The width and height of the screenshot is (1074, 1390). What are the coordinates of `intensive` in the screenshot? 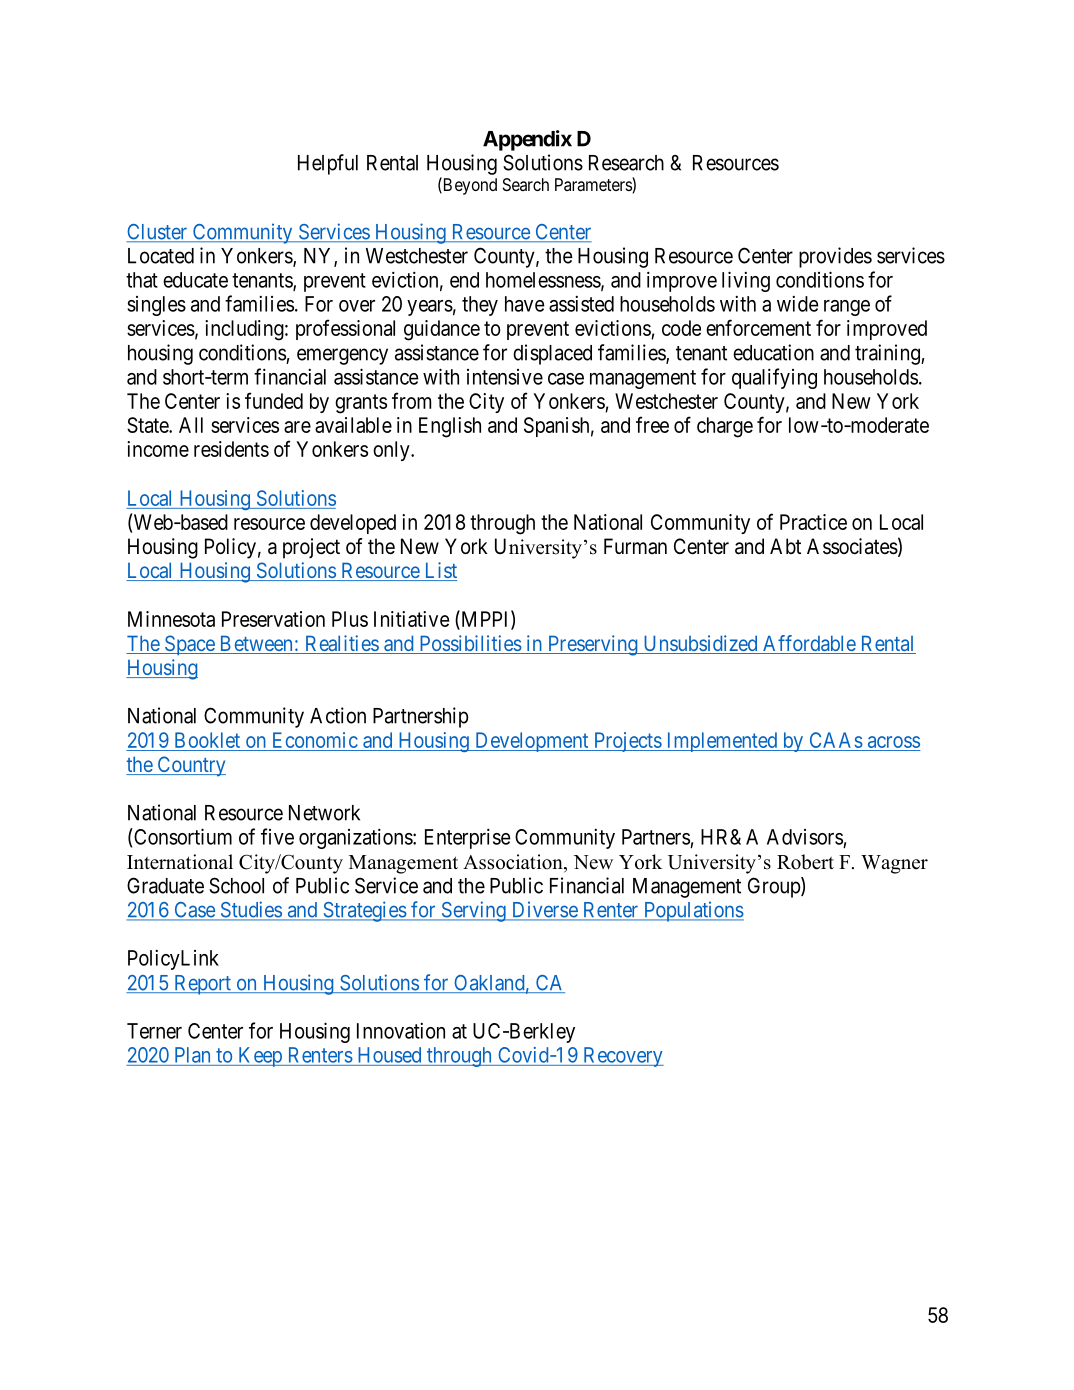 It's located at (505, 377).
